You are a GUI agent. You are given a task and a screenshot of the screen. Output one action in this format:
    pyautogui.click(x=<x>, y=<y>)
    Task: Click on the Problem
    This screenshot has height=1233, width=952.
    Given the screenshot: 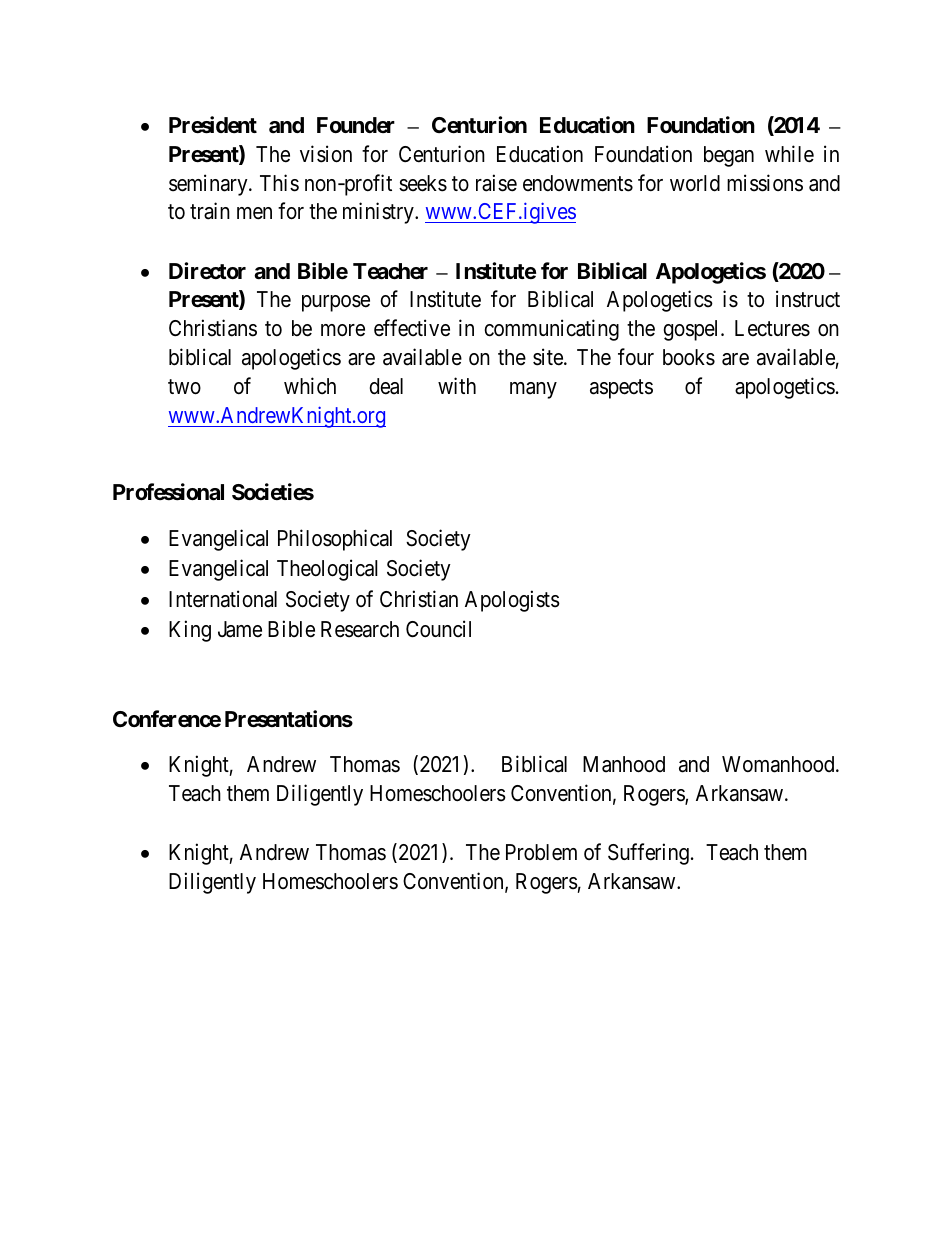 What is the action you would take?
    pyautogui.click(x=541, y=852)
